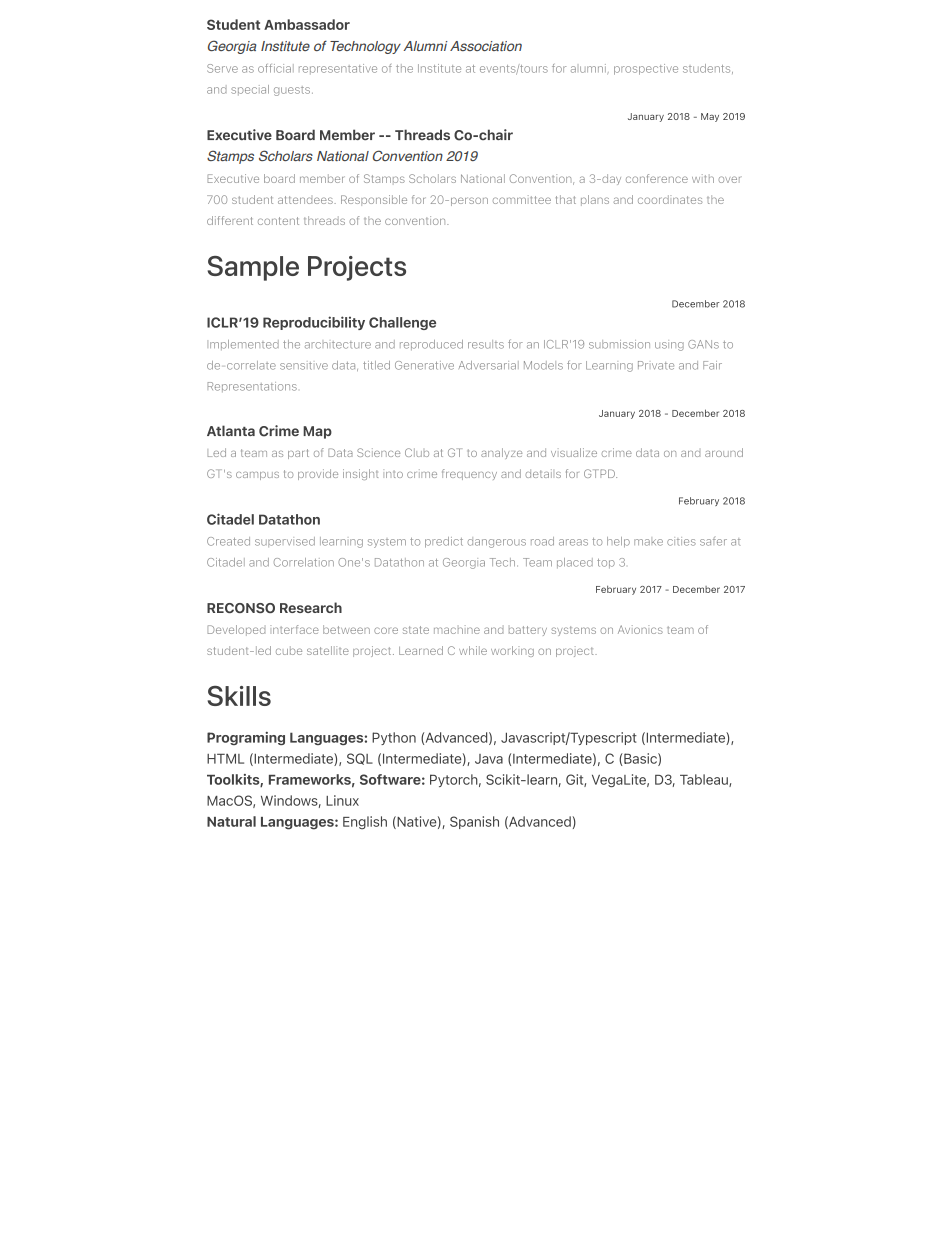  I want to click on Spanish, so click(474, 822).
